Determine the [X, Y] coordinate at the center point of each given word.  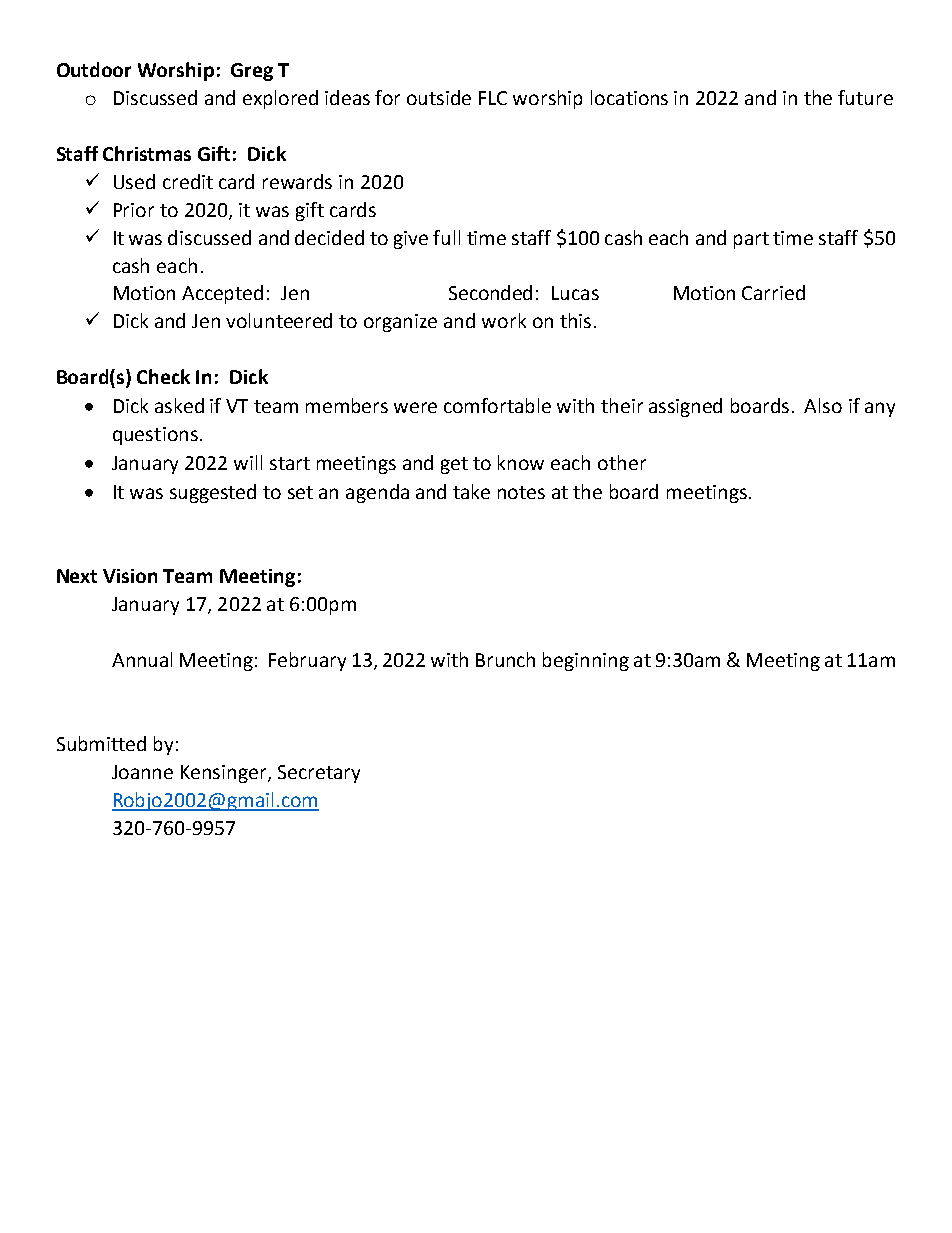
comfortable [497, 405]
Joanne [142, 772]
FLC [493, 98]
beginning [586, 661]
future [865, 97]
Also [823, 405]
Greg [252, 72]
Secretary [319, 774]
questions [155, 436]
